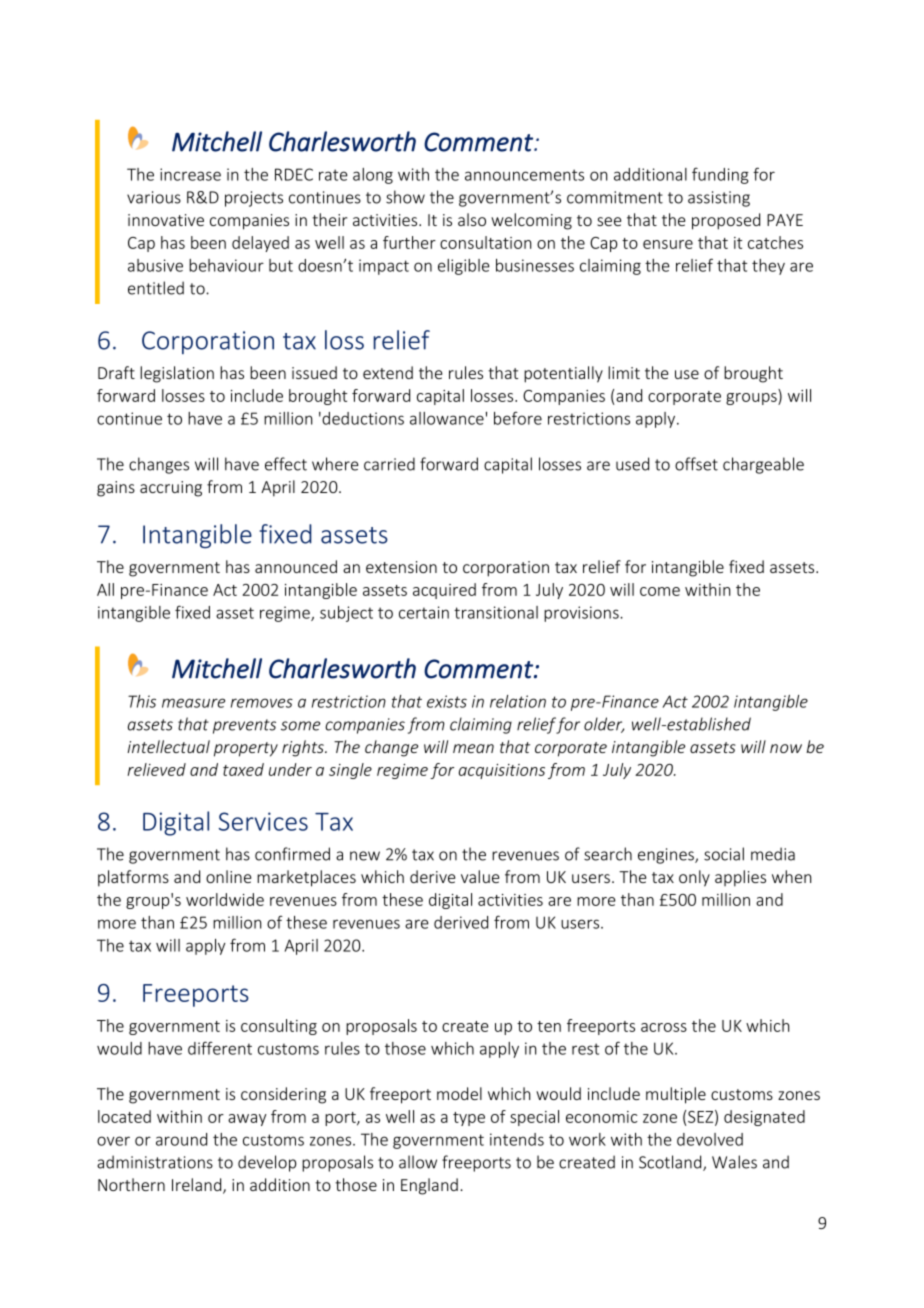 This screenshot has height=1308, width=924. I want to click on carried, so click(389, 464).
